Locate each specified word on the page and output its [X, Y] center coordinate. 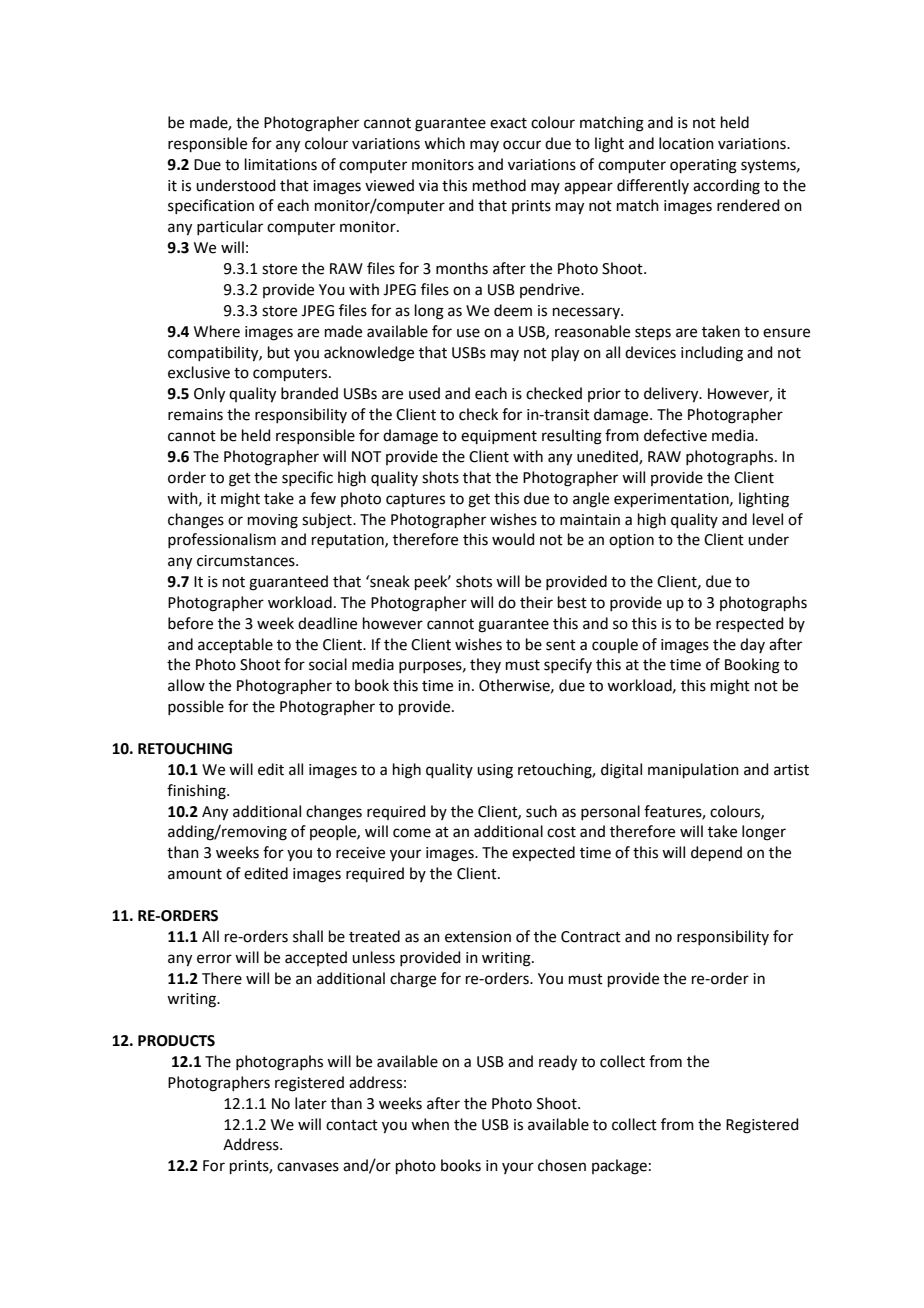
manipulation [693, 770]
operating [703, 166]
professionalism [222, 540]
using [495, 771]
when [430, 1124]
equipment [499, 437]
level [768, 519]
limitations [281, 164]
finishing [197, 792]
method [499, 185]
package [619, 1167]
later [311, 1103]
